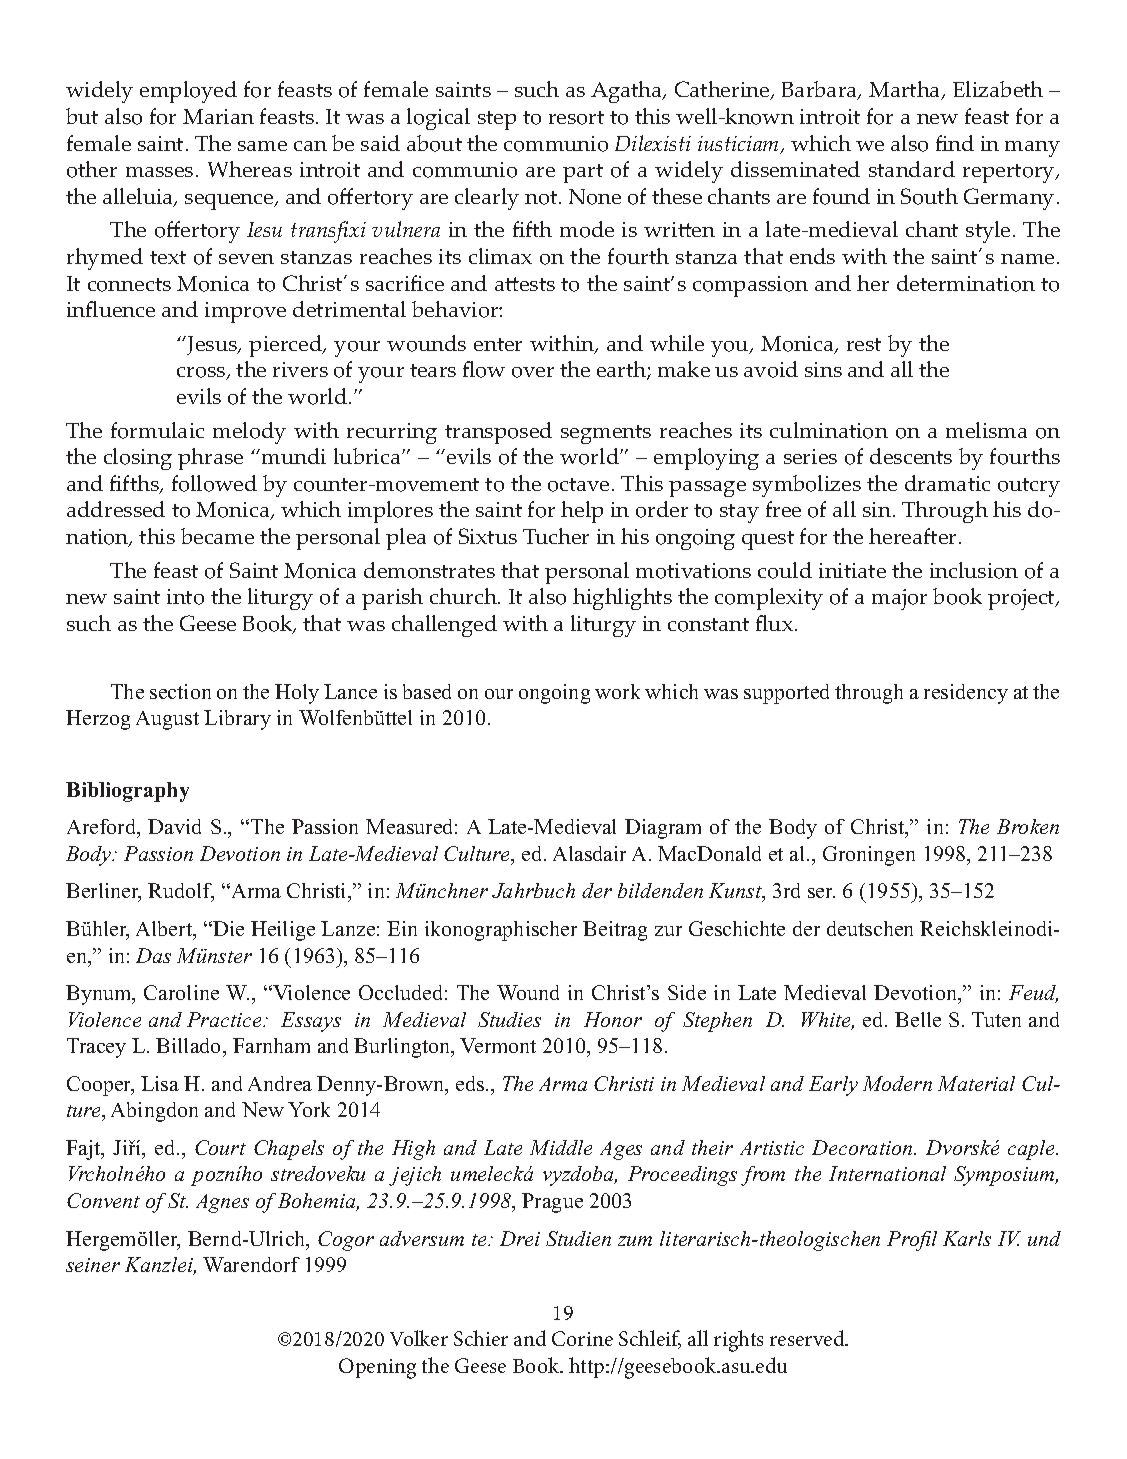 The height and width of the screenshot is (1459, 1127). Describe the element at coordinates (225, 1019) in the screenshot. I see `Practice` at that location.
